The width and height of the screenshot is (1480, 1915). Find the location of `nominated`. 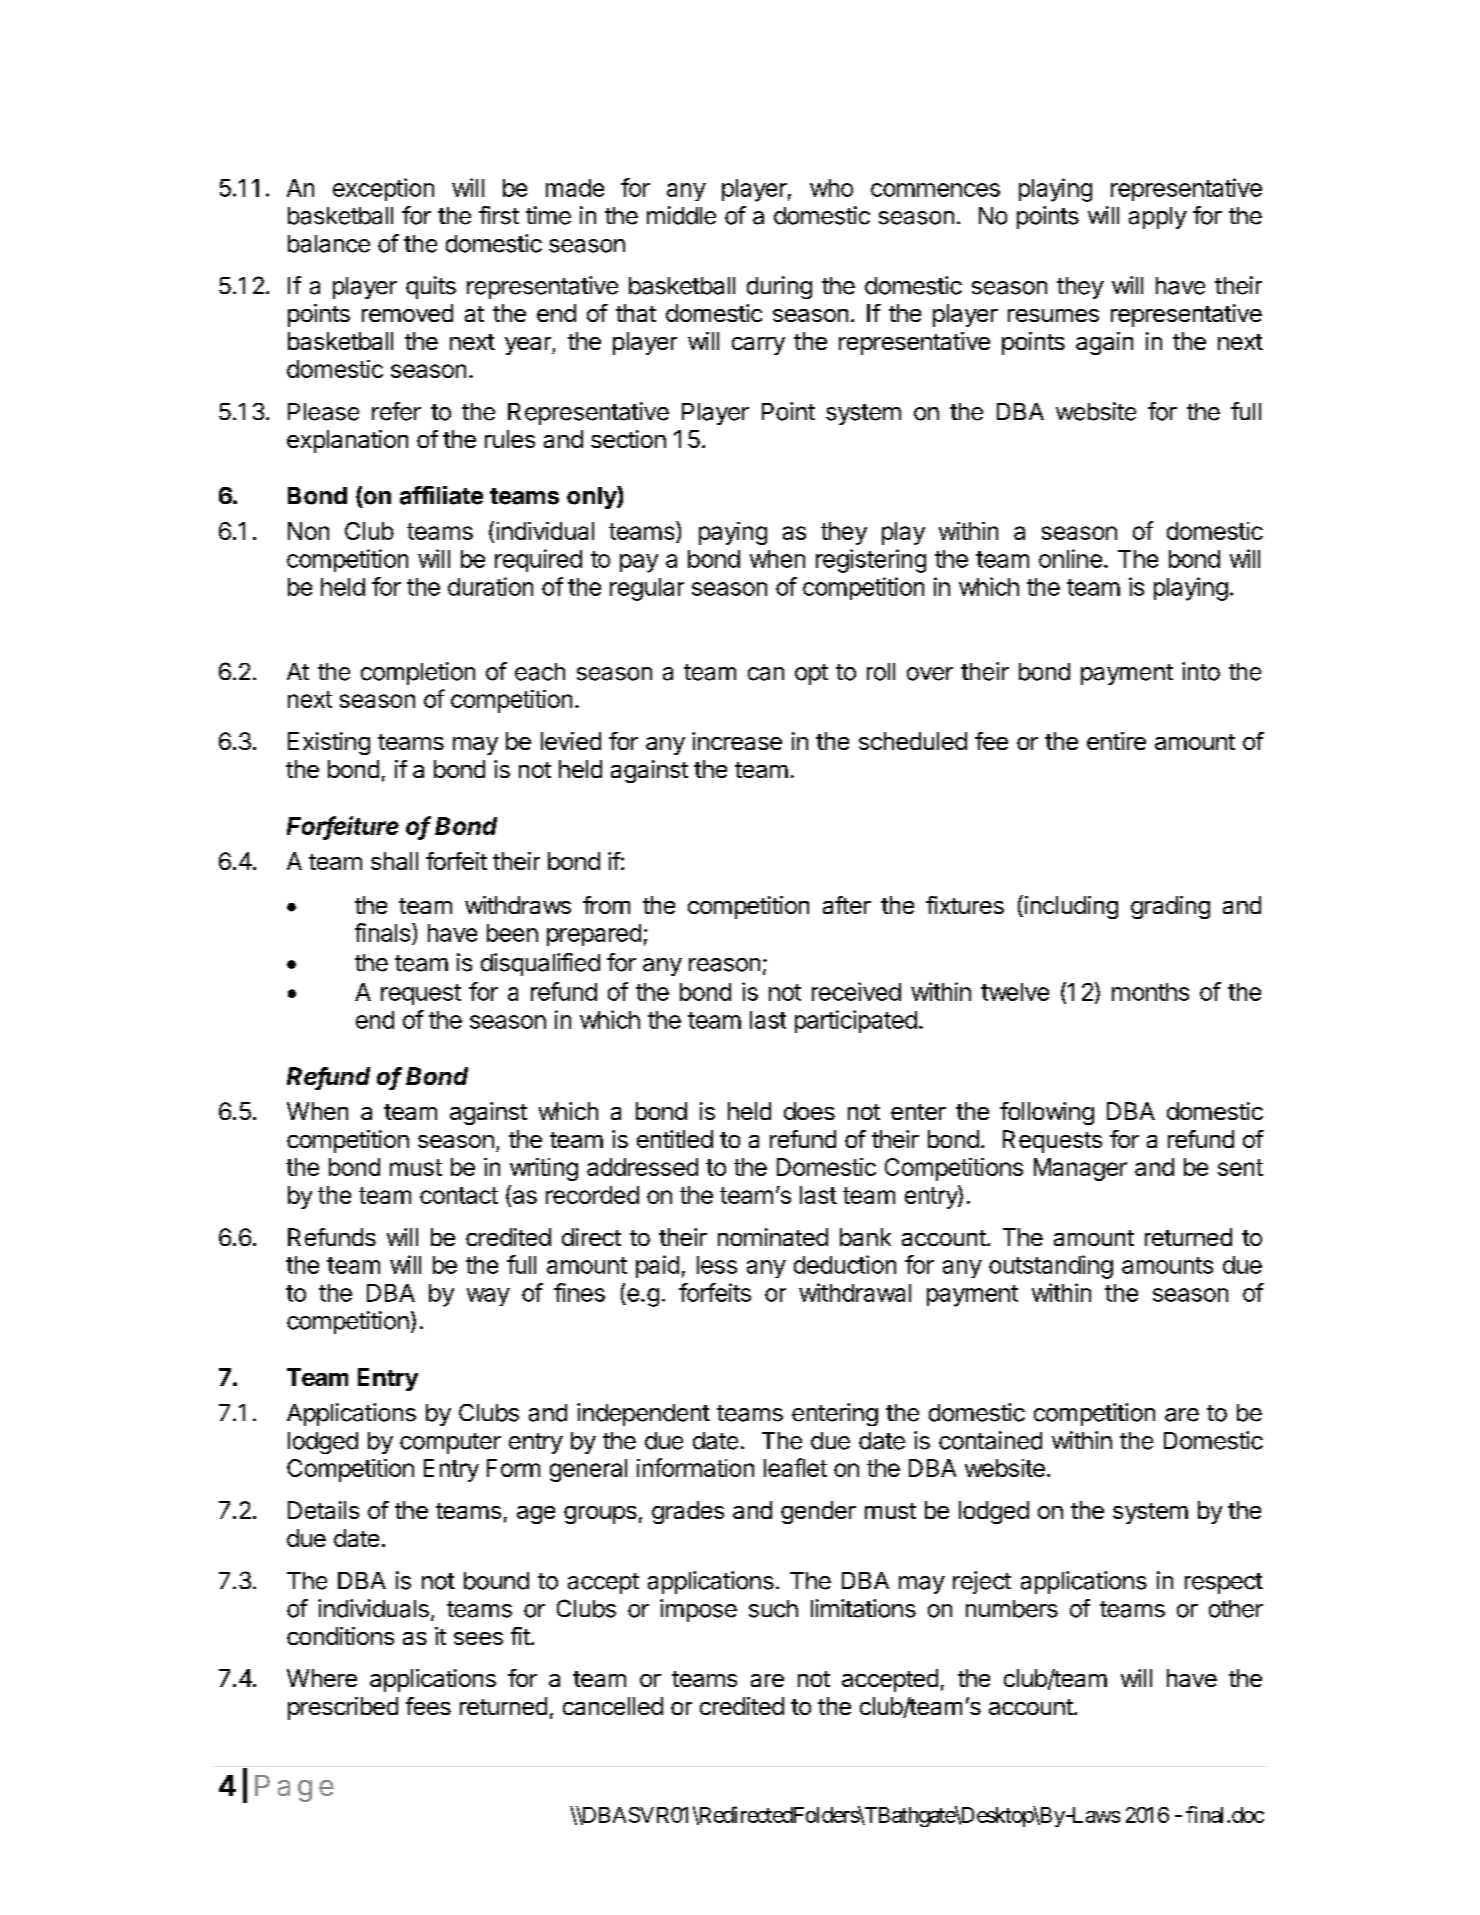

nominated is located at coordinates (773, 1237).
